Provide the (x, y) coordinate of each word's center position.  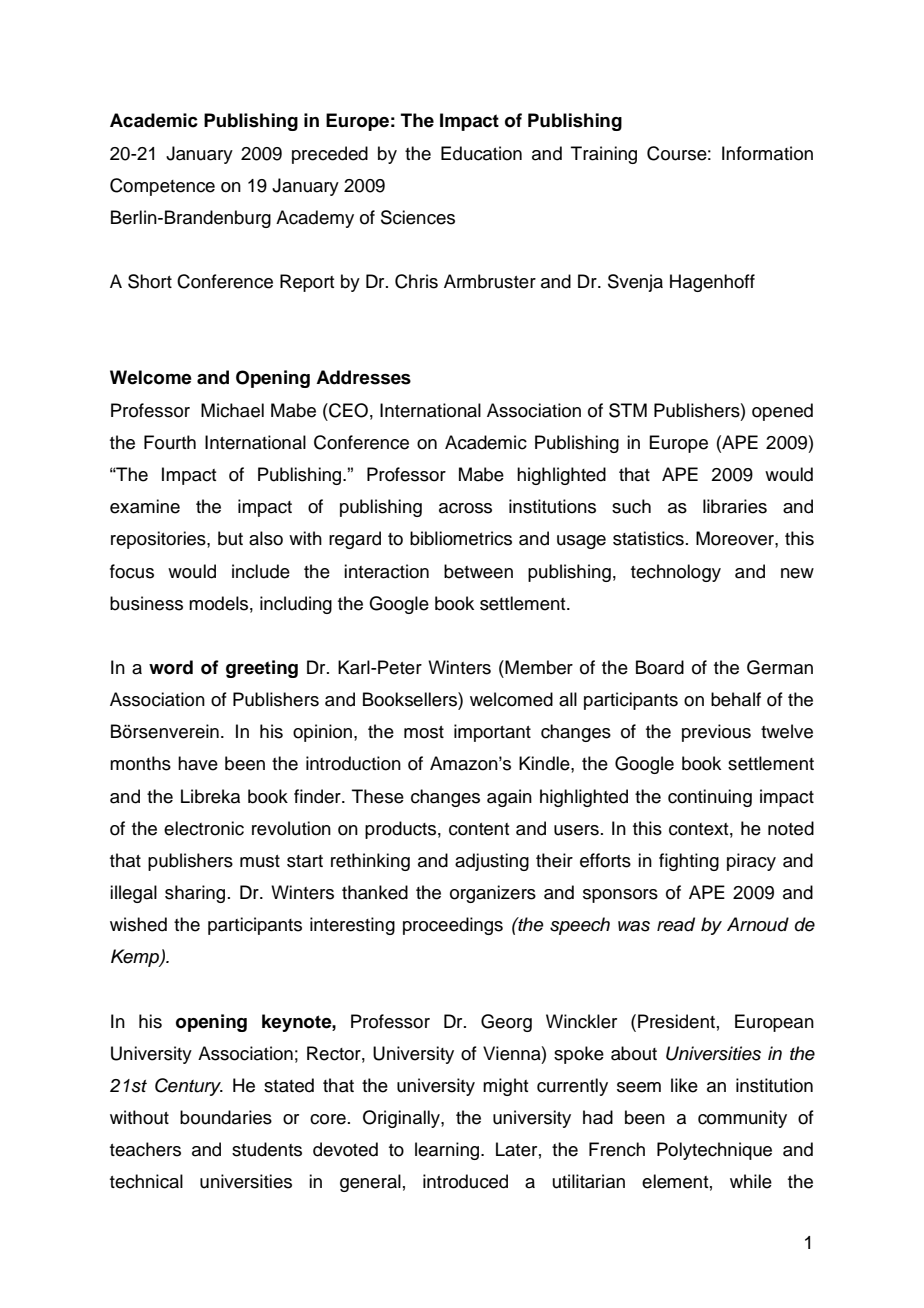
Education (481, 153)
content (479, 829)
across (465, 508)
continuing (710, 798)
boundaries (226, 1117)
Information (767, 153)
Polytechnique (714, 1151)
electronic (204, 828)
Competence (162, 187)
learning (448, 1151)
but (230, 538)
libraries (735, 506)
